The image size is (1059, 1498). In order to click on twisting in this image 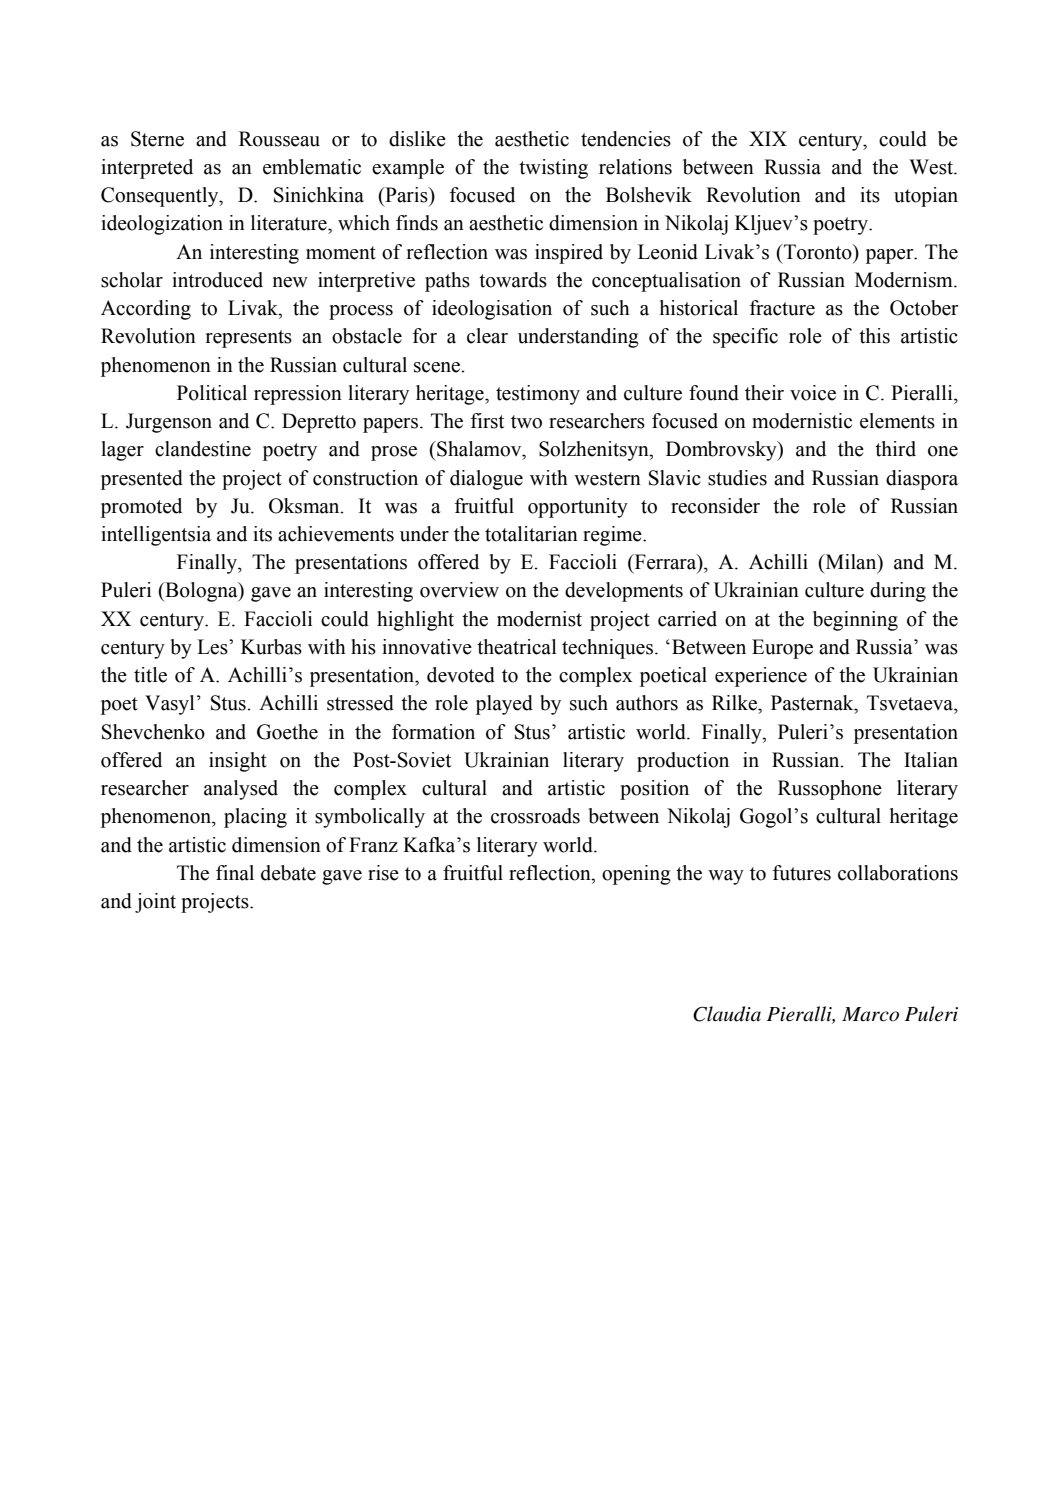, I will do `click(553, 169)`.
